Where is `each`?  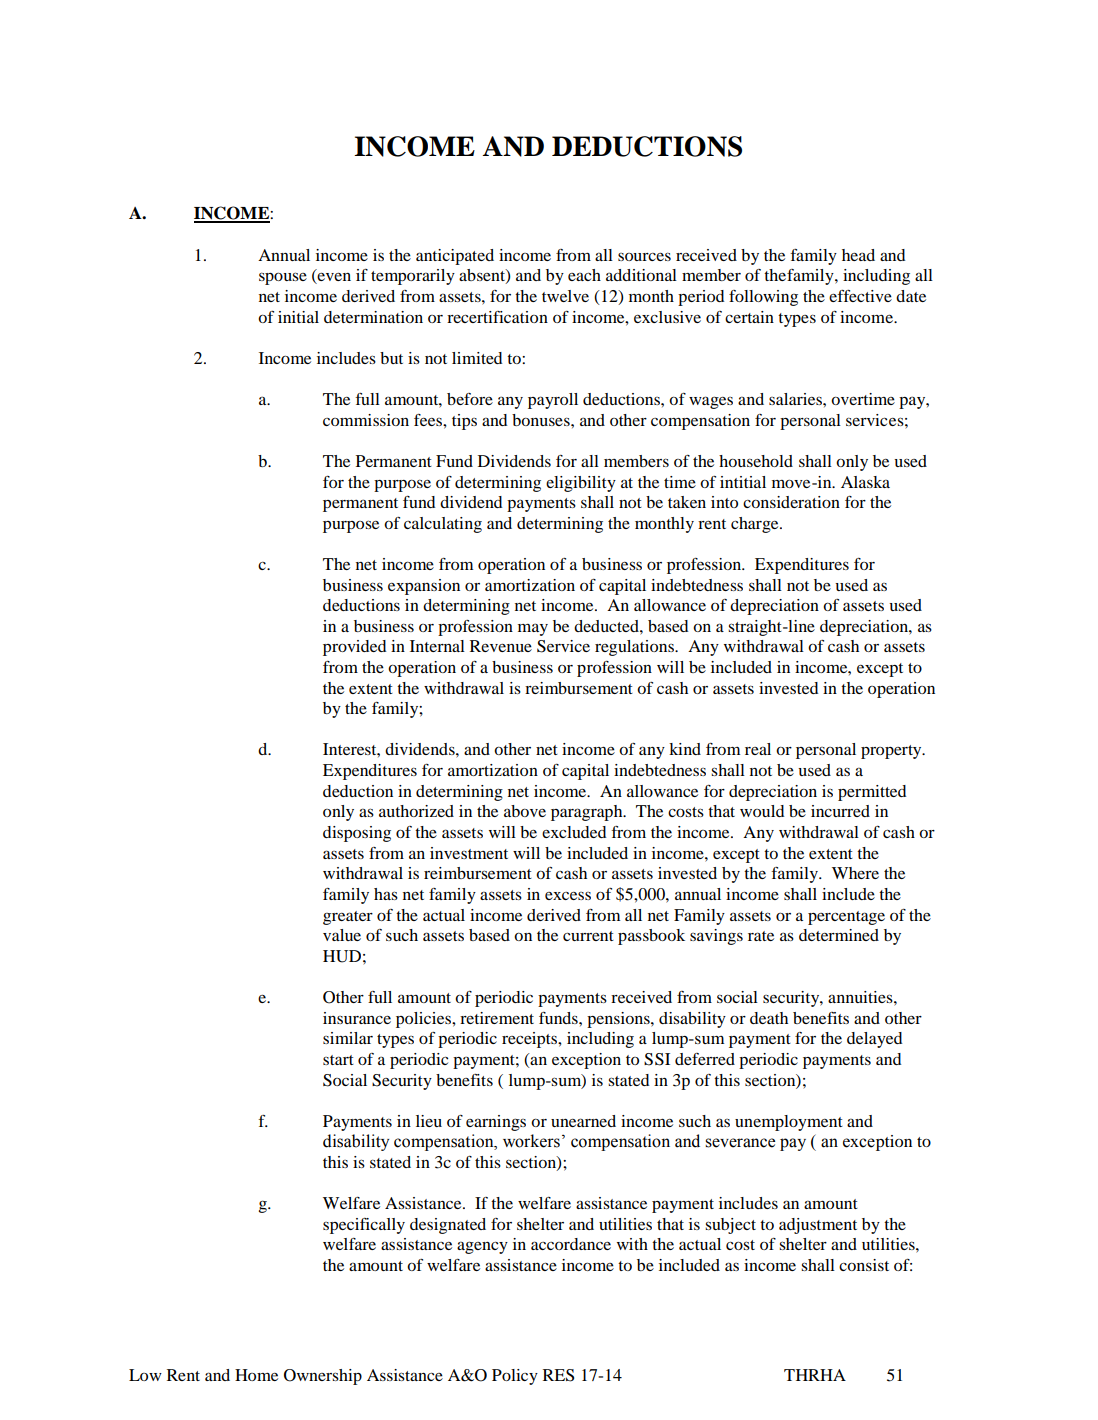
each is located at coordinates (584, 275).
